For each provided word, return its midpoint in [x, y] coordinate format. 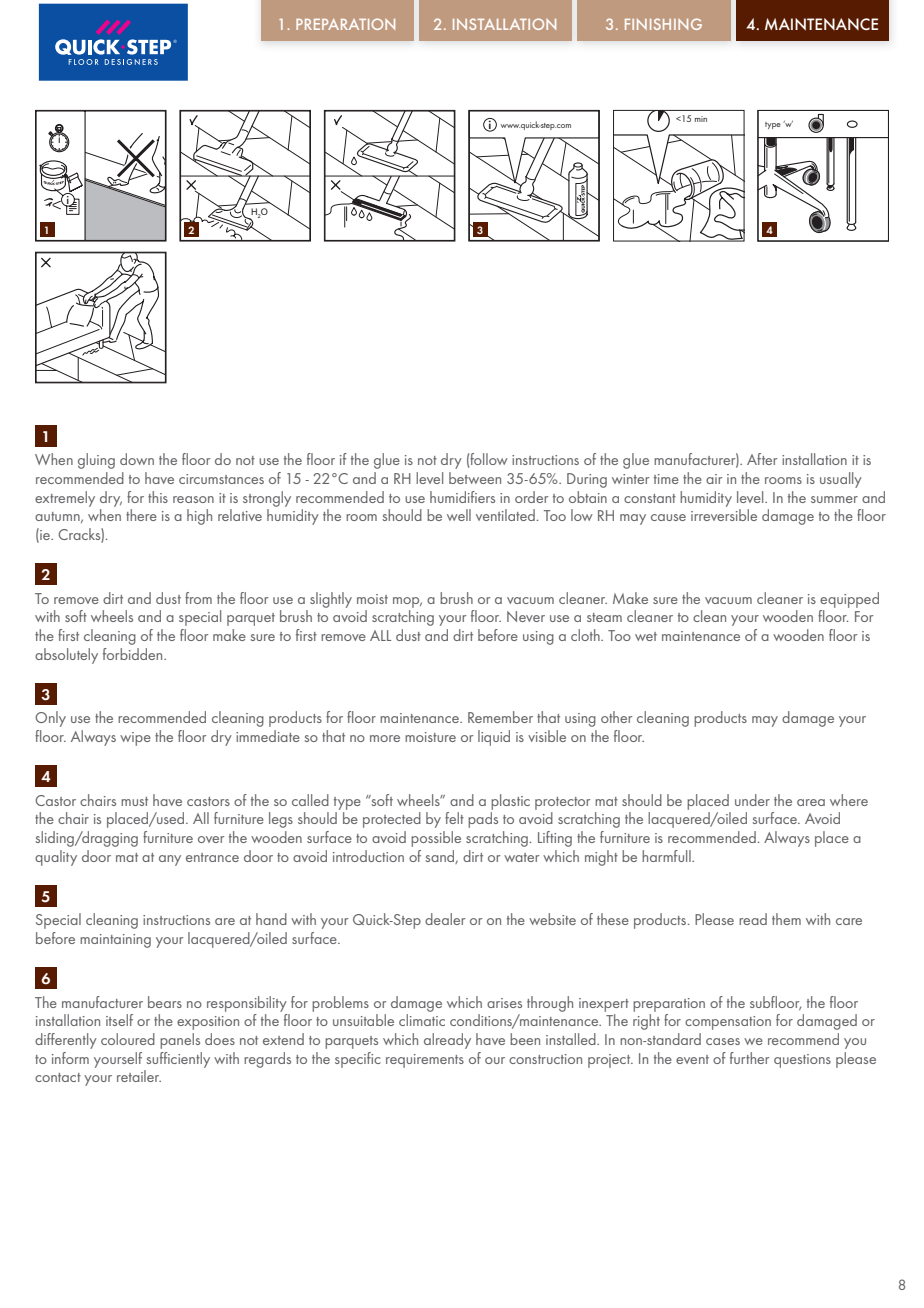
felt [454, 818]
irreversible [724, 515]
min [701, 119]
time [666, 479]
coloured [128, 1039]
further [749, 1058]
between [475, 478]
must [134, 801]
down [137, 459]
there [141, 515]
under [752, 800]
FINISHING [663, 24]
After [762, 459]
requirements [425, 1061]
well [459, 515]
